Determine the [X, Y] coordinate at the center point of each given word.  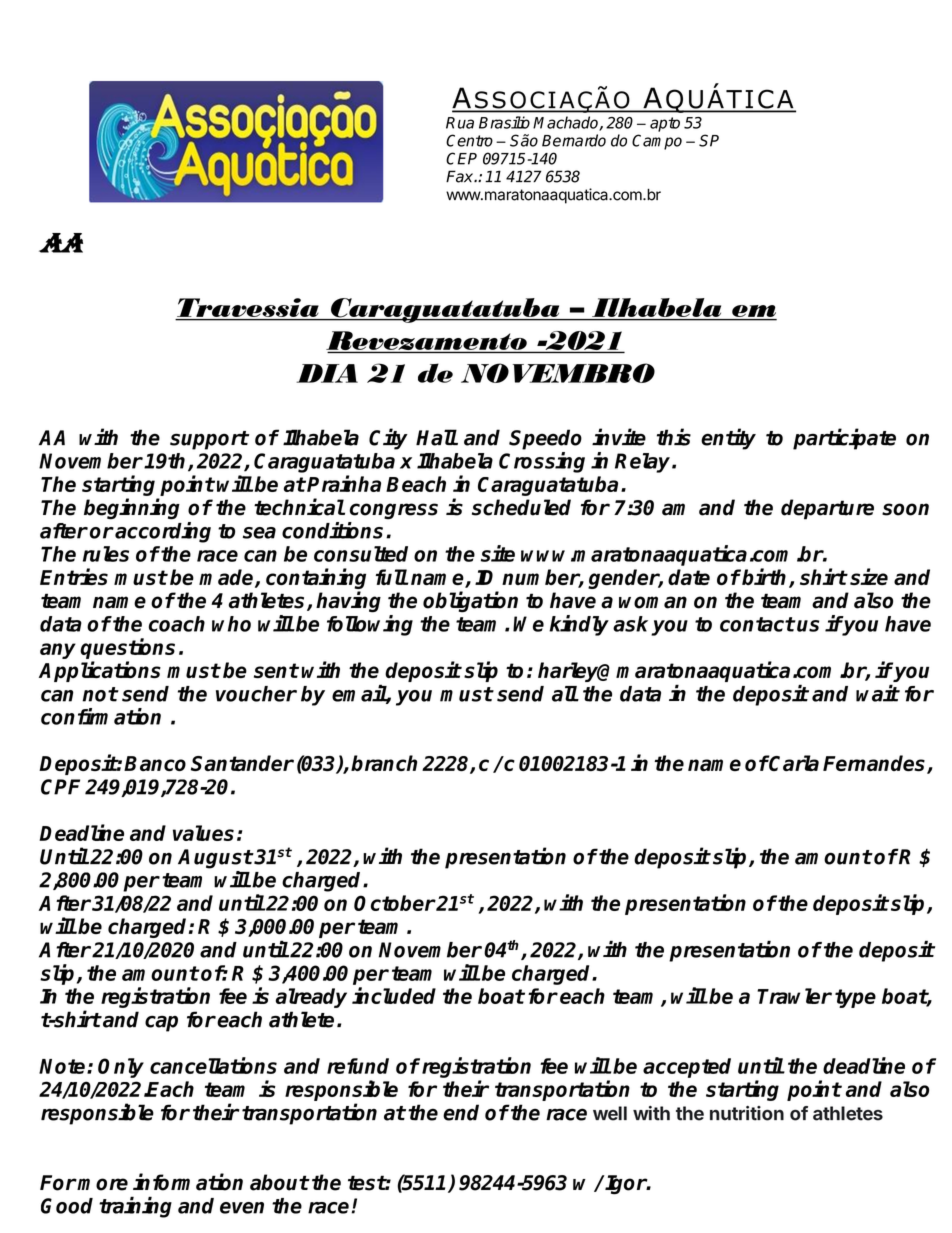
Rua [460, 123]
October [395, 903]
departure [827, 509]
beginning [132, 509]
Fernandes [875, 764]
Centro [469, 140]
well [610, 1113]
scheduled [521, 507]
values [203, 833]
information [188, 1182]
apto [665, 124]
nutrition [747, 1113]
